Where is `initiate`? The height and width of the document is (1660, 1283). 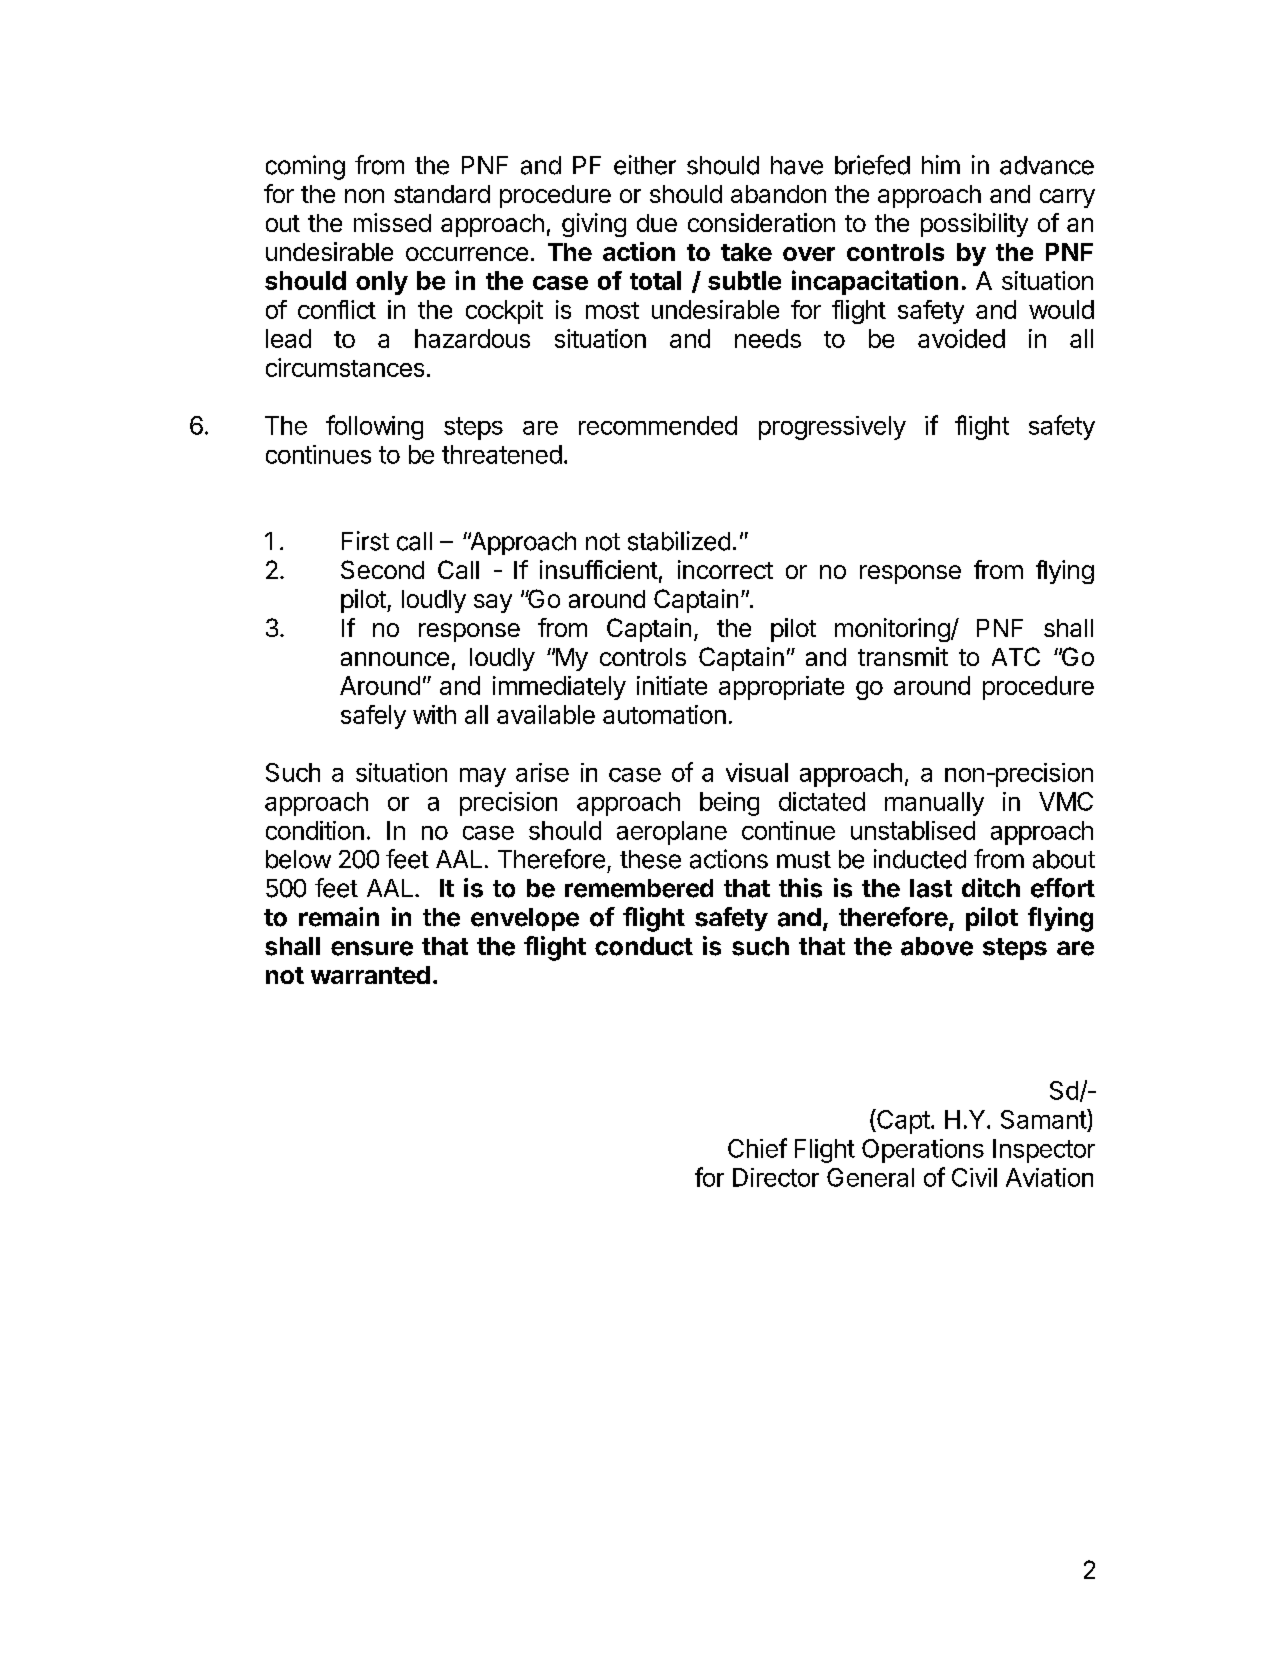
initiate is located at coordinates (672, 685).
